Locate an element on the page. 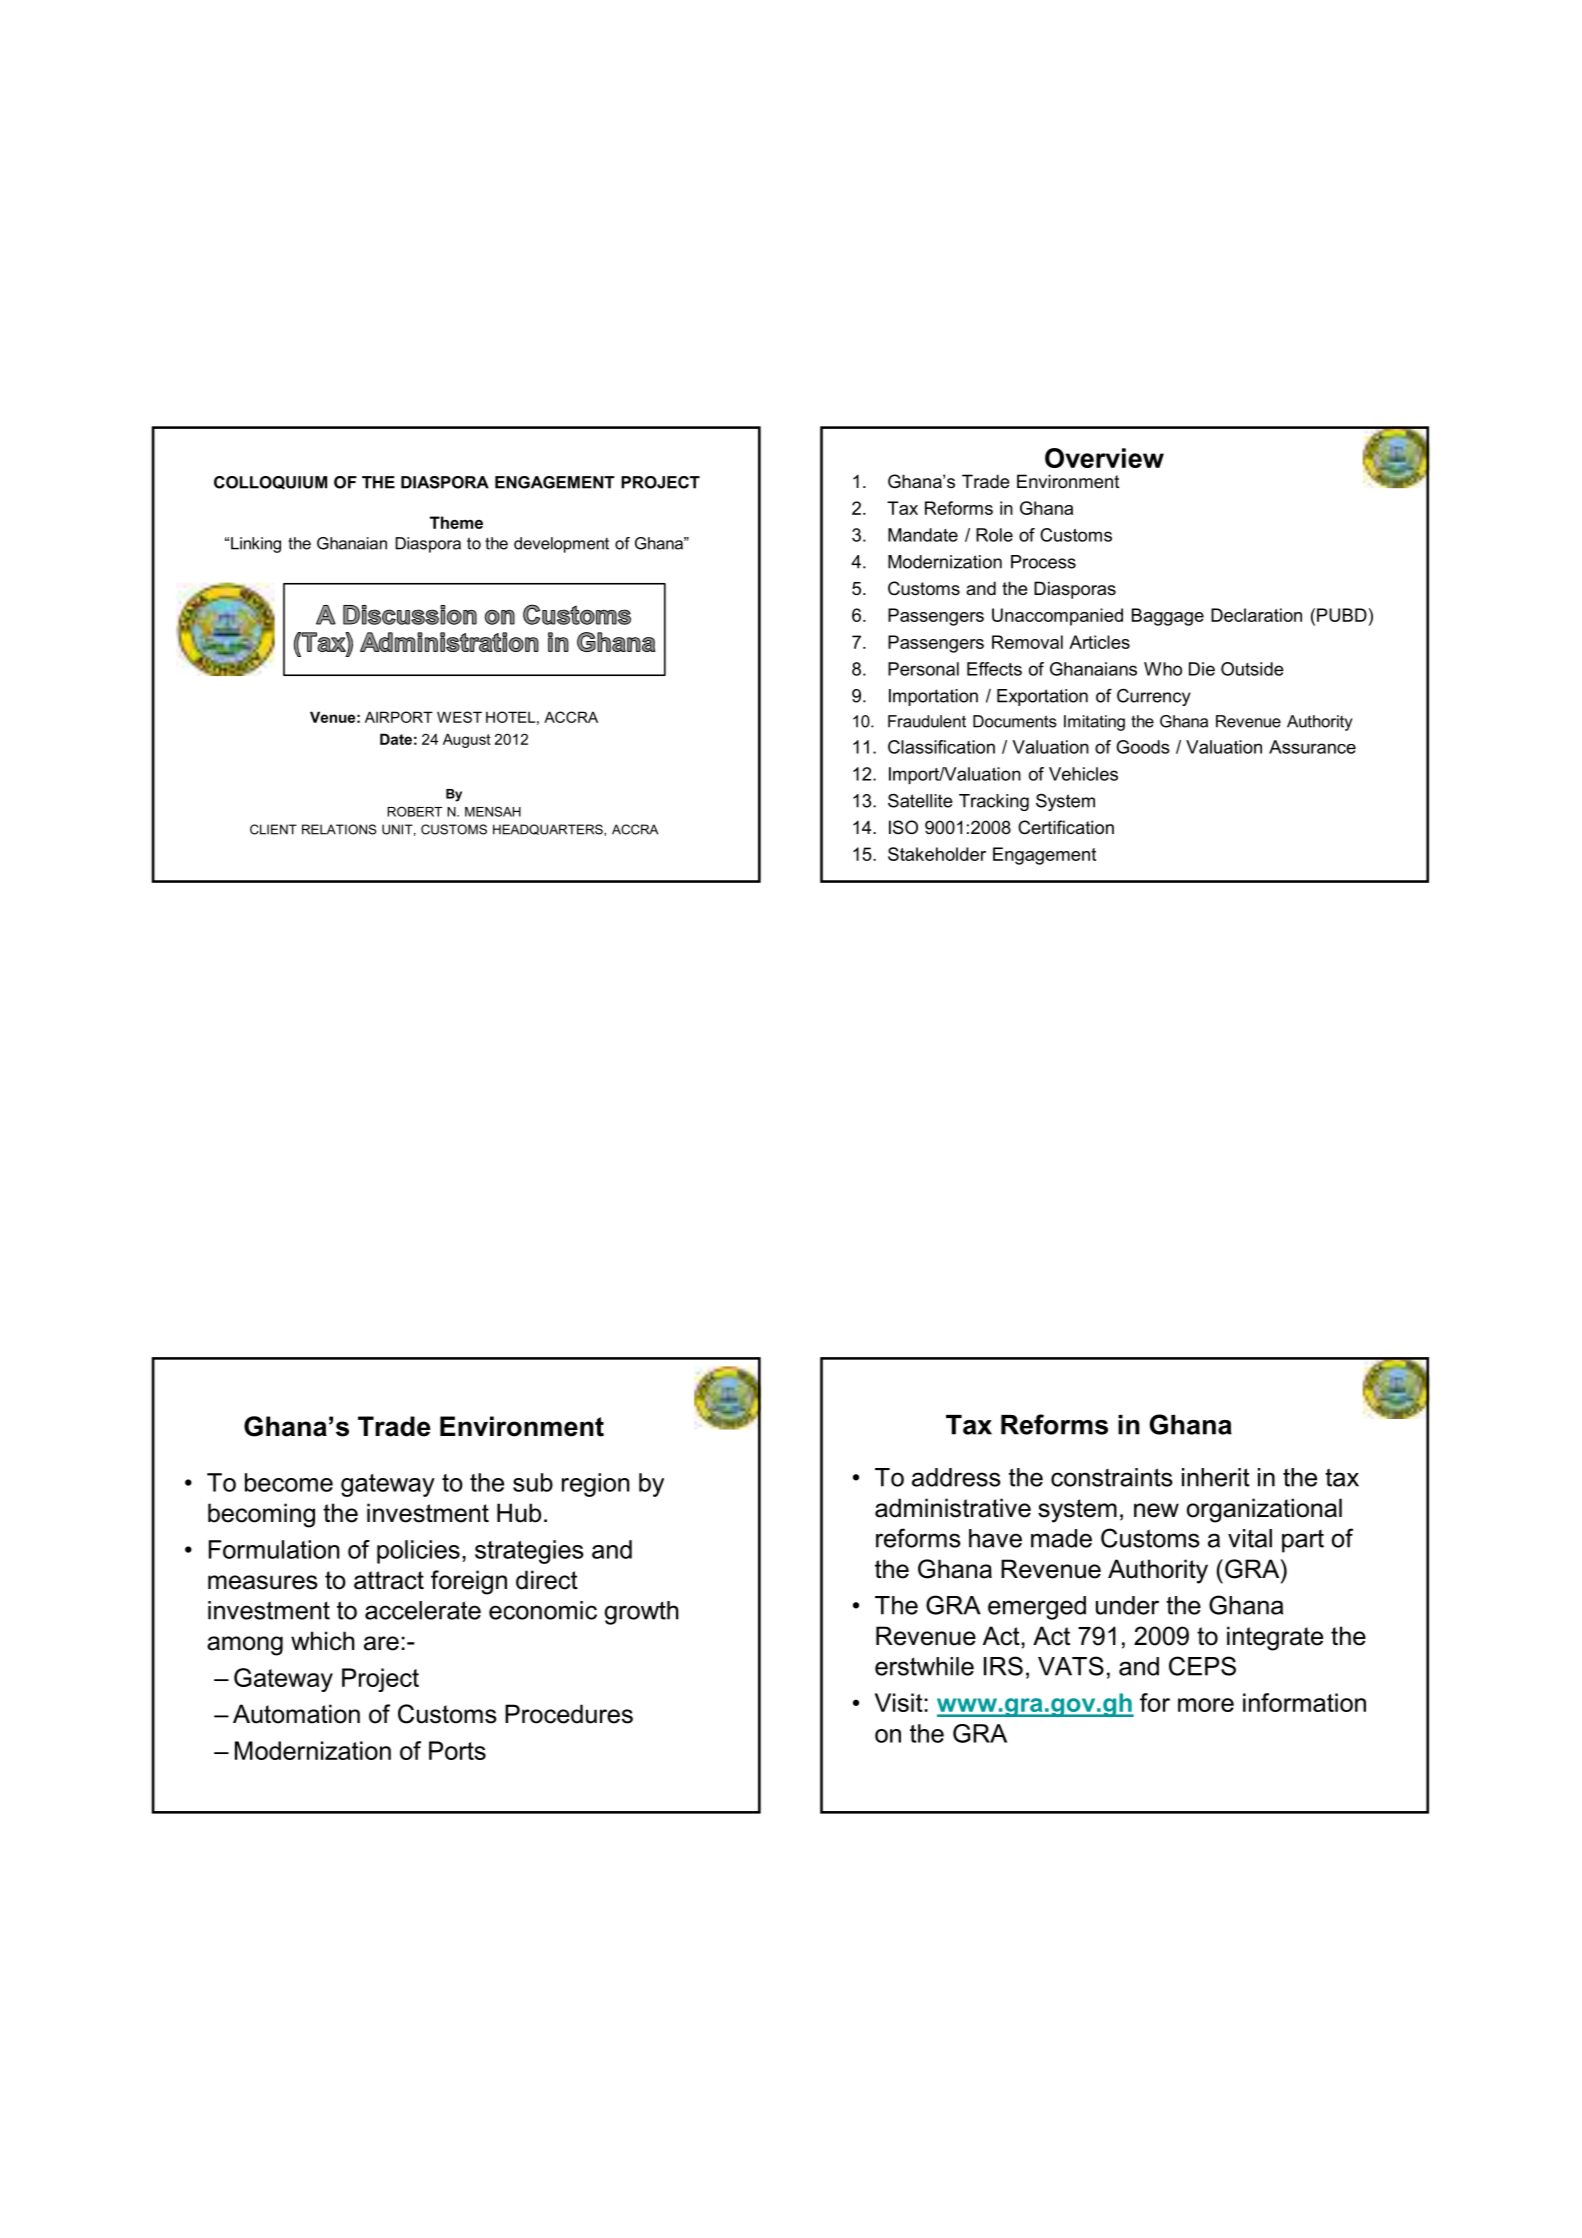 This page has width=1582, height=2238. Visit is located at coordinates (899, 1702).
